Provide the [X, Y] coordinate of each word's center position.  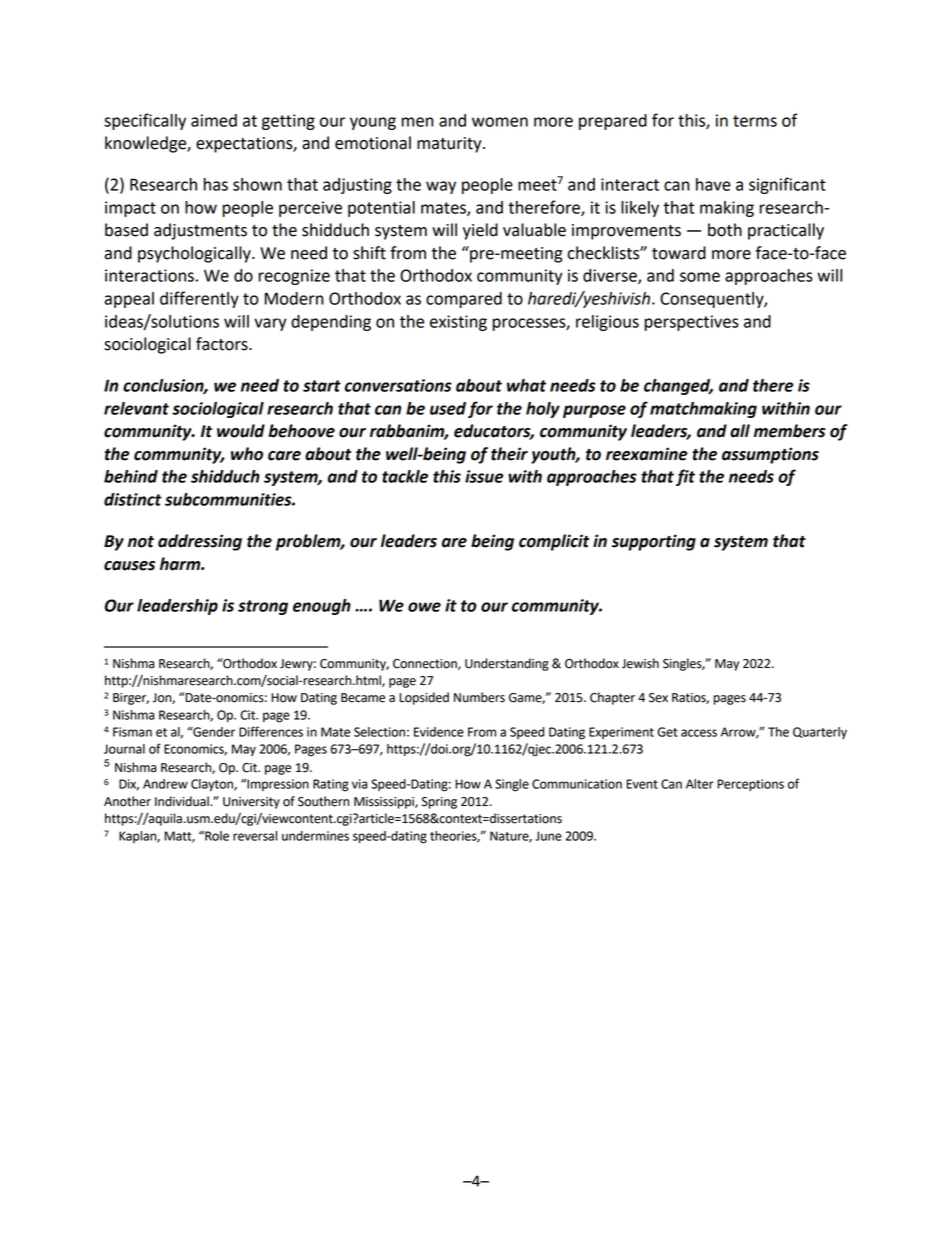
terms [755, 121]
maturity [450, 145]
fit [685, 477]
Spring [439, 803]
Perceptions [750, 785]
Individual [183, 801]
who [247, 454]
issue [484, 476]
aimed [214, 120]
